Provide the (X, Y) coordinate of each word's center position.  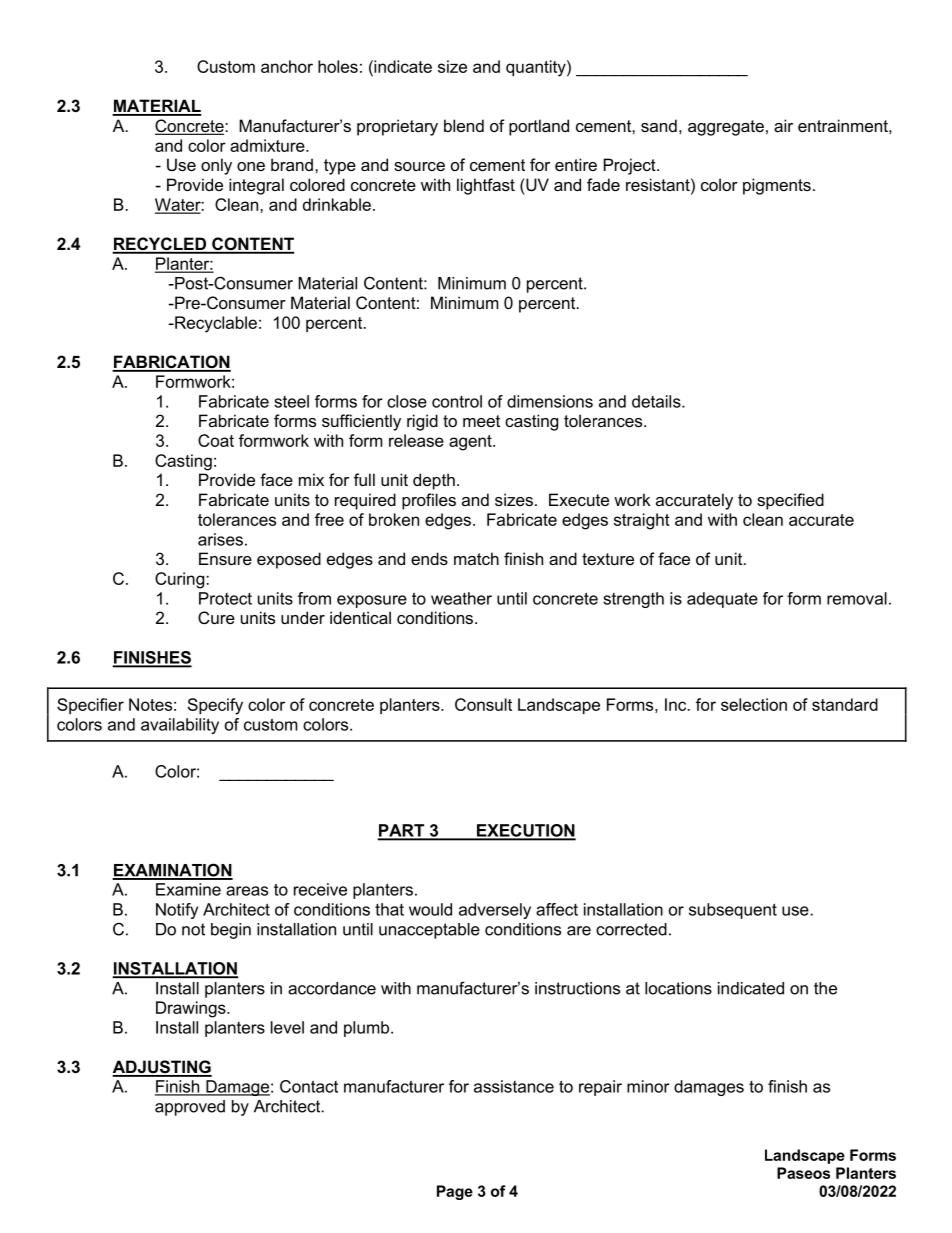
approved (190, 1108)
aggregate (726, 128)
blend (464, 125)
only (216, 166)
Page (455, 1192)
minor (648, 1086)
